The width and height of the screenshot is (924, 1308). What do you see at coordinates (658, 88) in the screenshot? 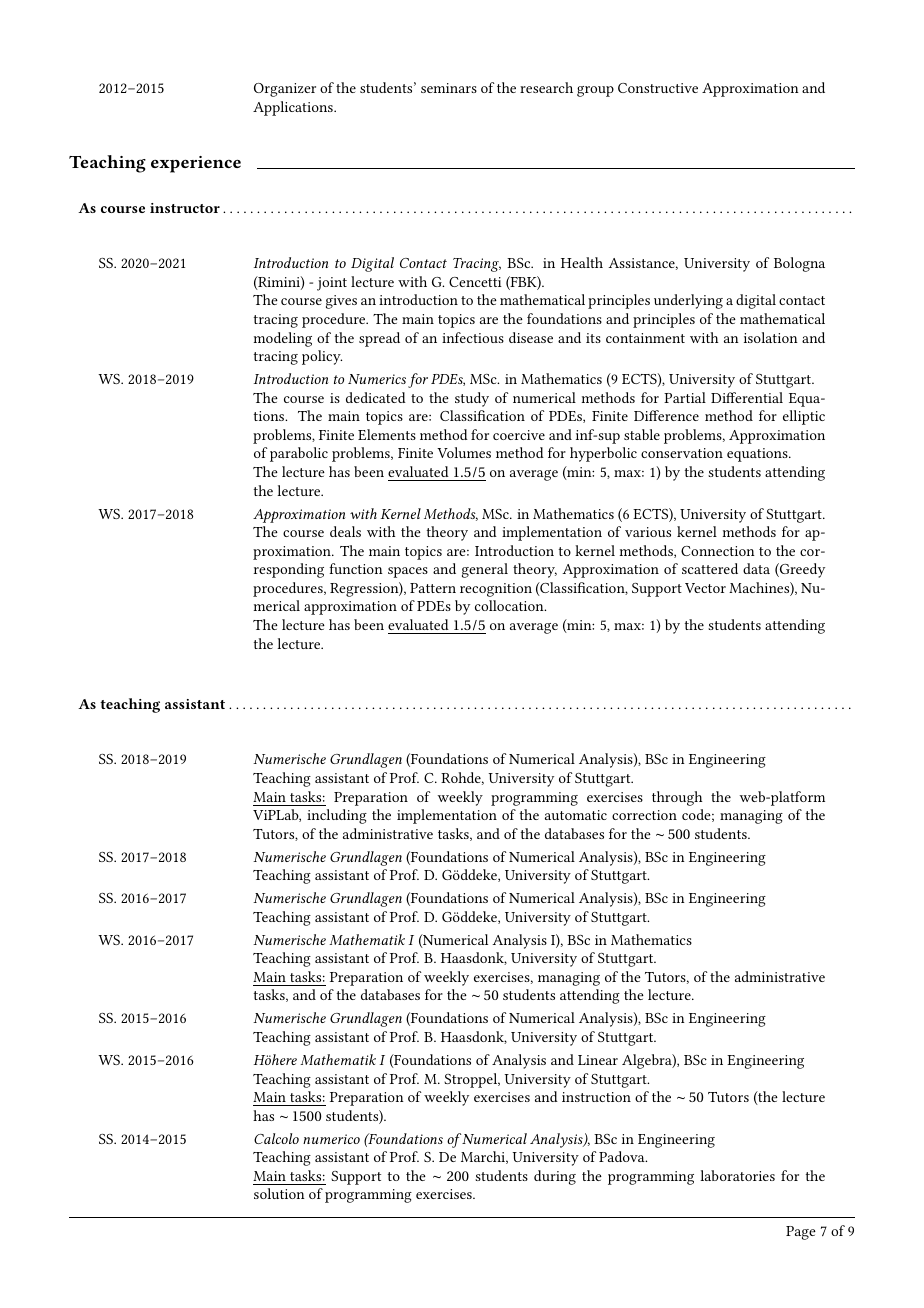
I see `Constructive` at bounding box center [658, 88].
